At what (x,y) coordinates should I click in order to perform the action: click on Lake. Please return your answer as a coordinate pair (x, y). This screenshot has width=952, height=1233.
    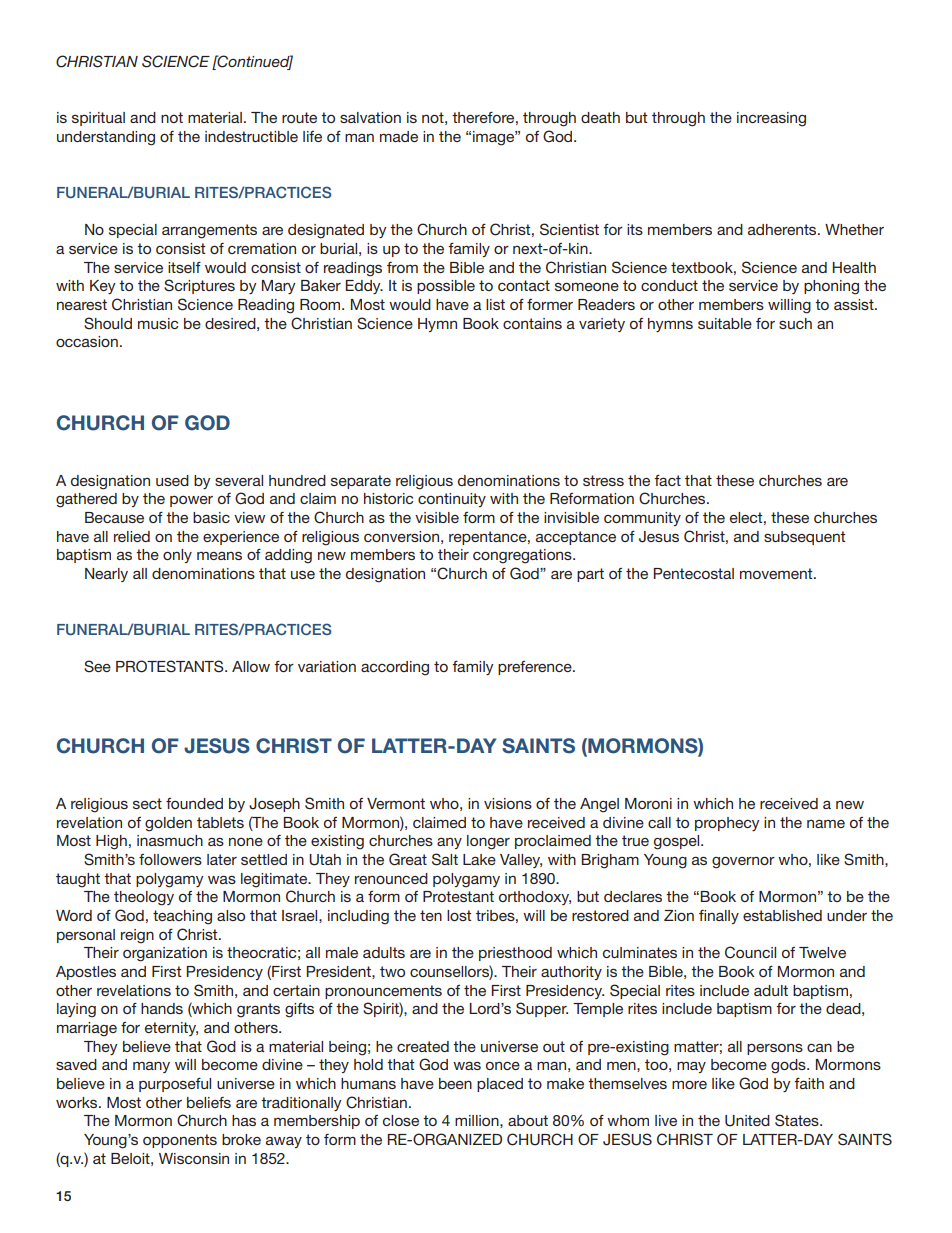
    Looking at the image, I should click on (479, 859).
